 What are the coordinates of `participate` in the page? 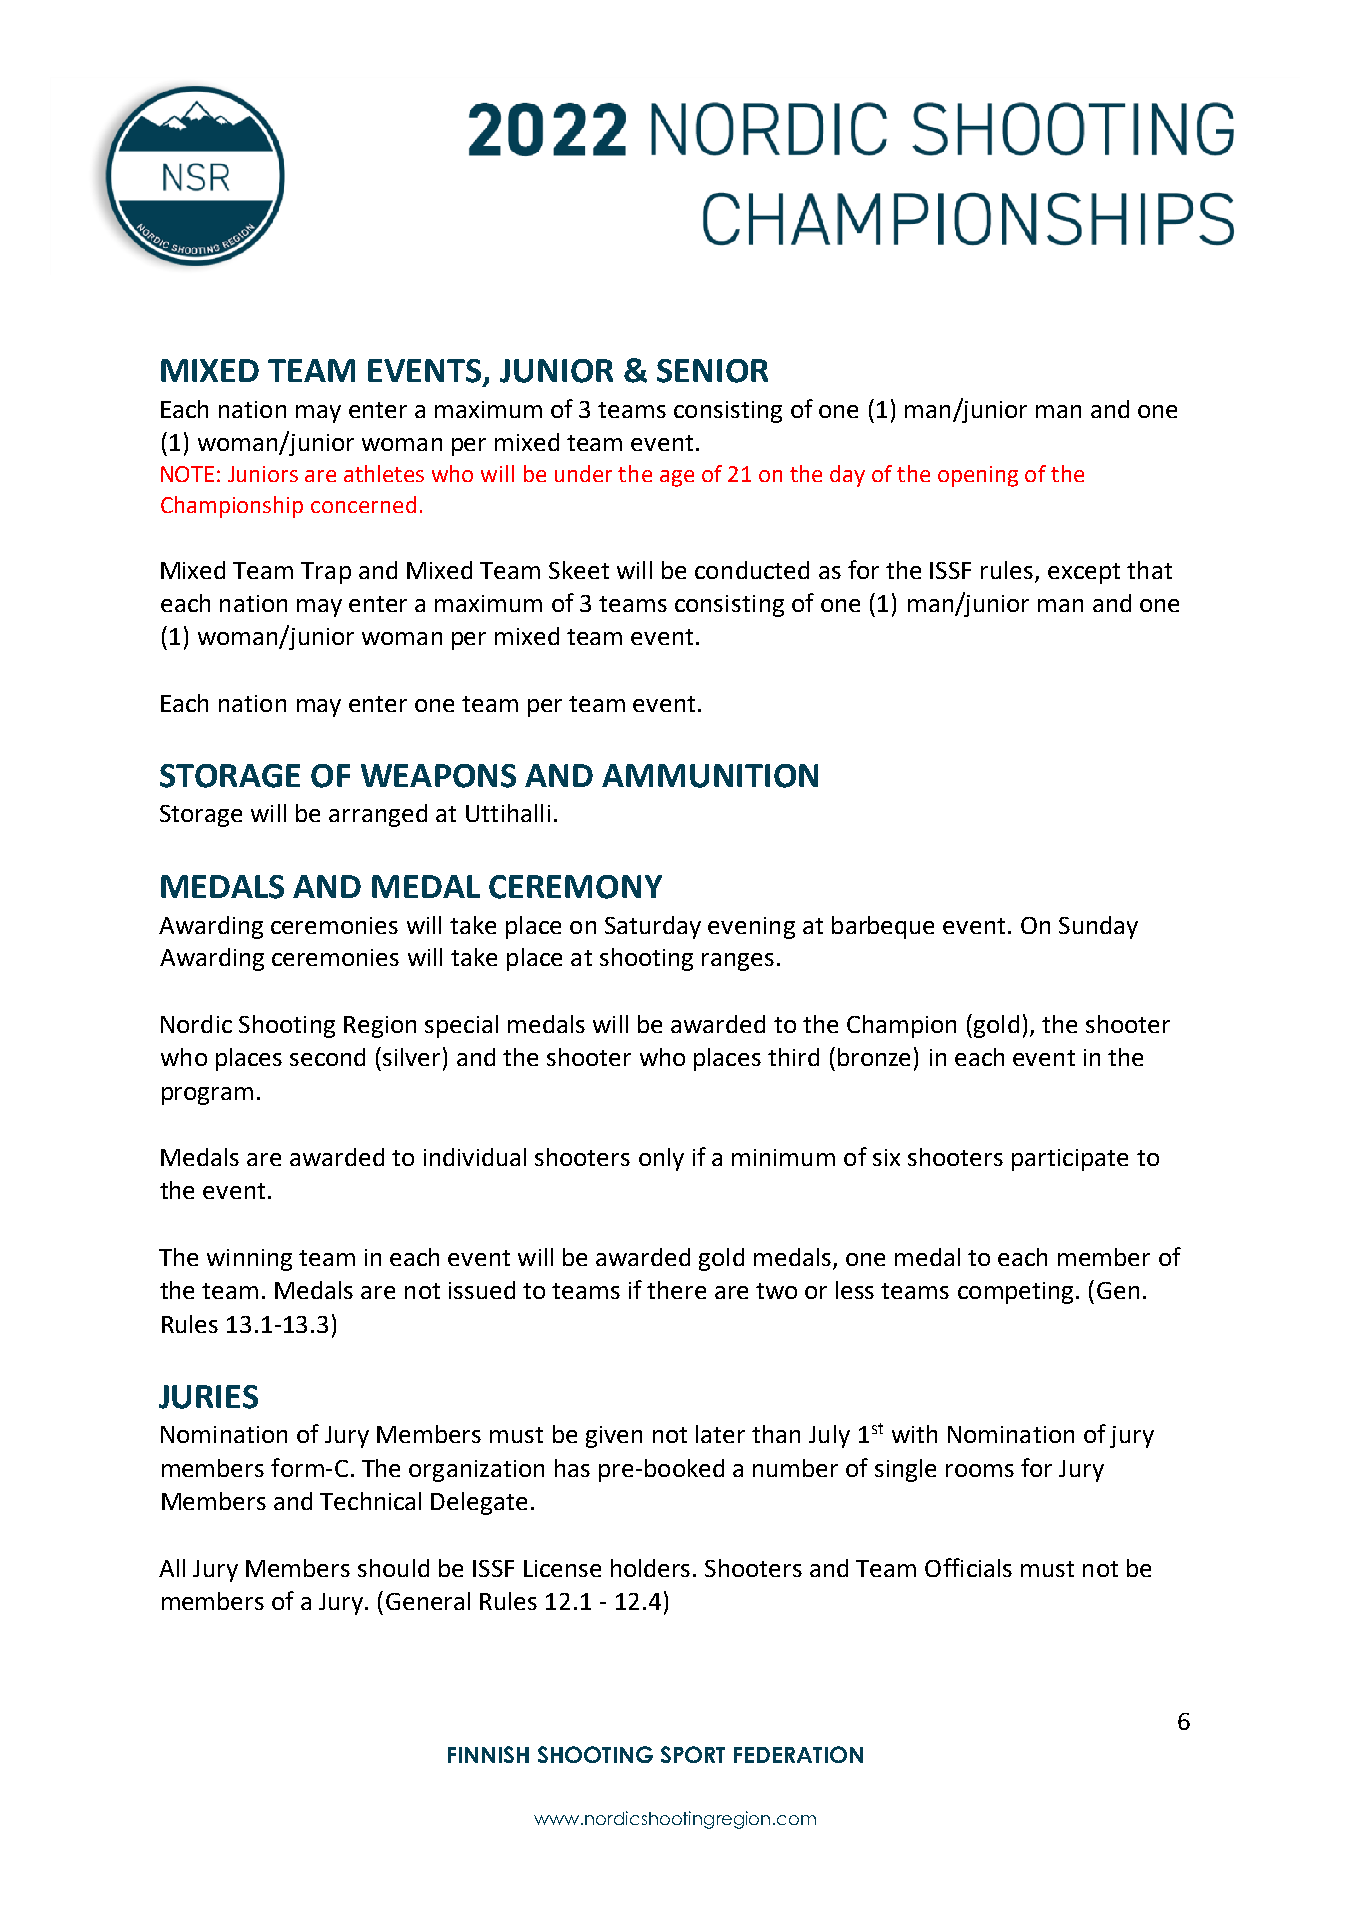 It's located at (1070, 1160).
